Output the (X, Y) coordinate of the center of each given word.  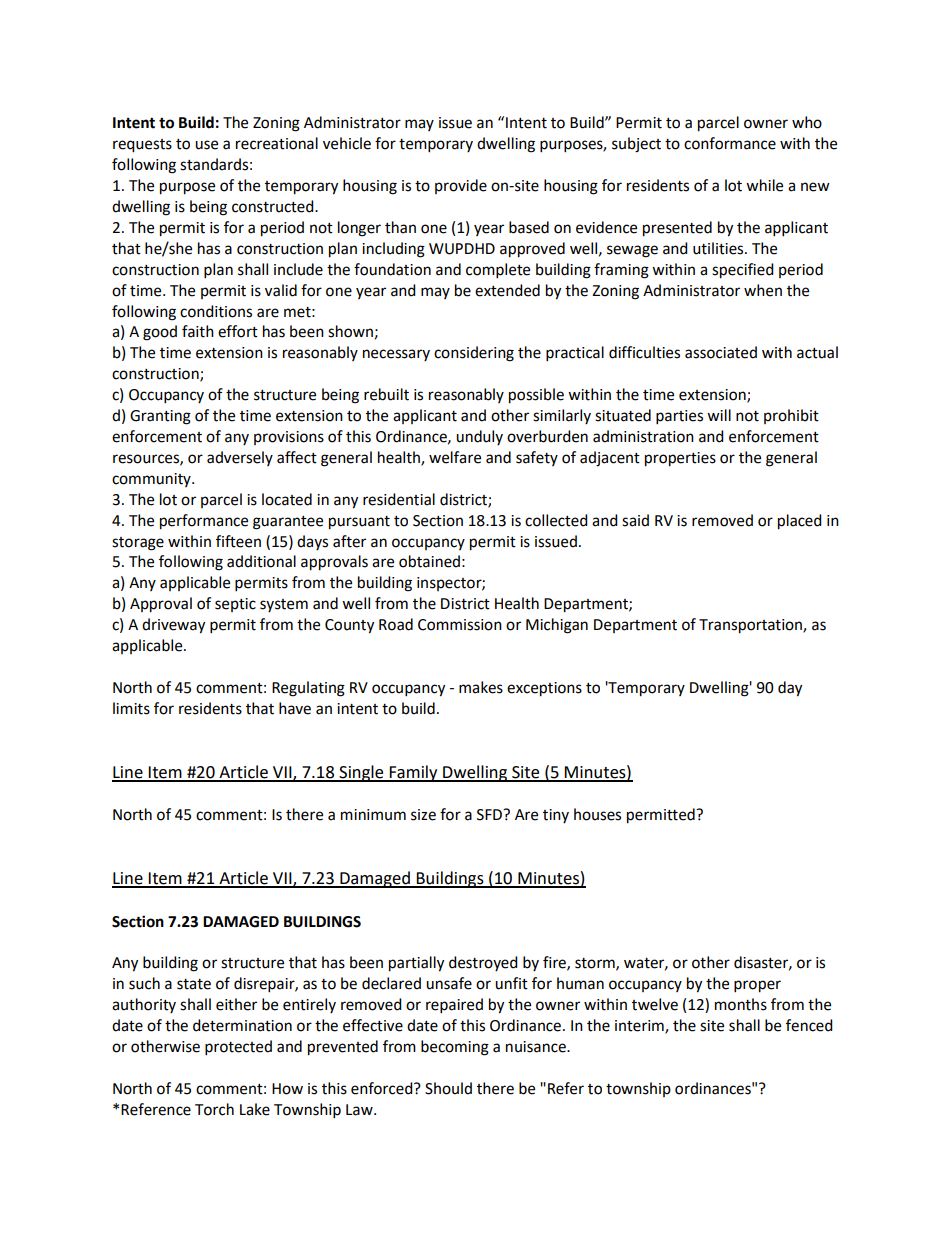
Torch (214, 1109)
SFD (490, 815)
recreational (277, 143)
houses (597, 814)
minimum (373, 815)
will (719, 415)
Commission (460, 625)
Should (448, 1088)
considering (474, 354)
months (741, 1004)
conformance (730, 143)
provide (461, 186)
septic (235, 605)
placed (800, 522)
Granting (160, 417)
